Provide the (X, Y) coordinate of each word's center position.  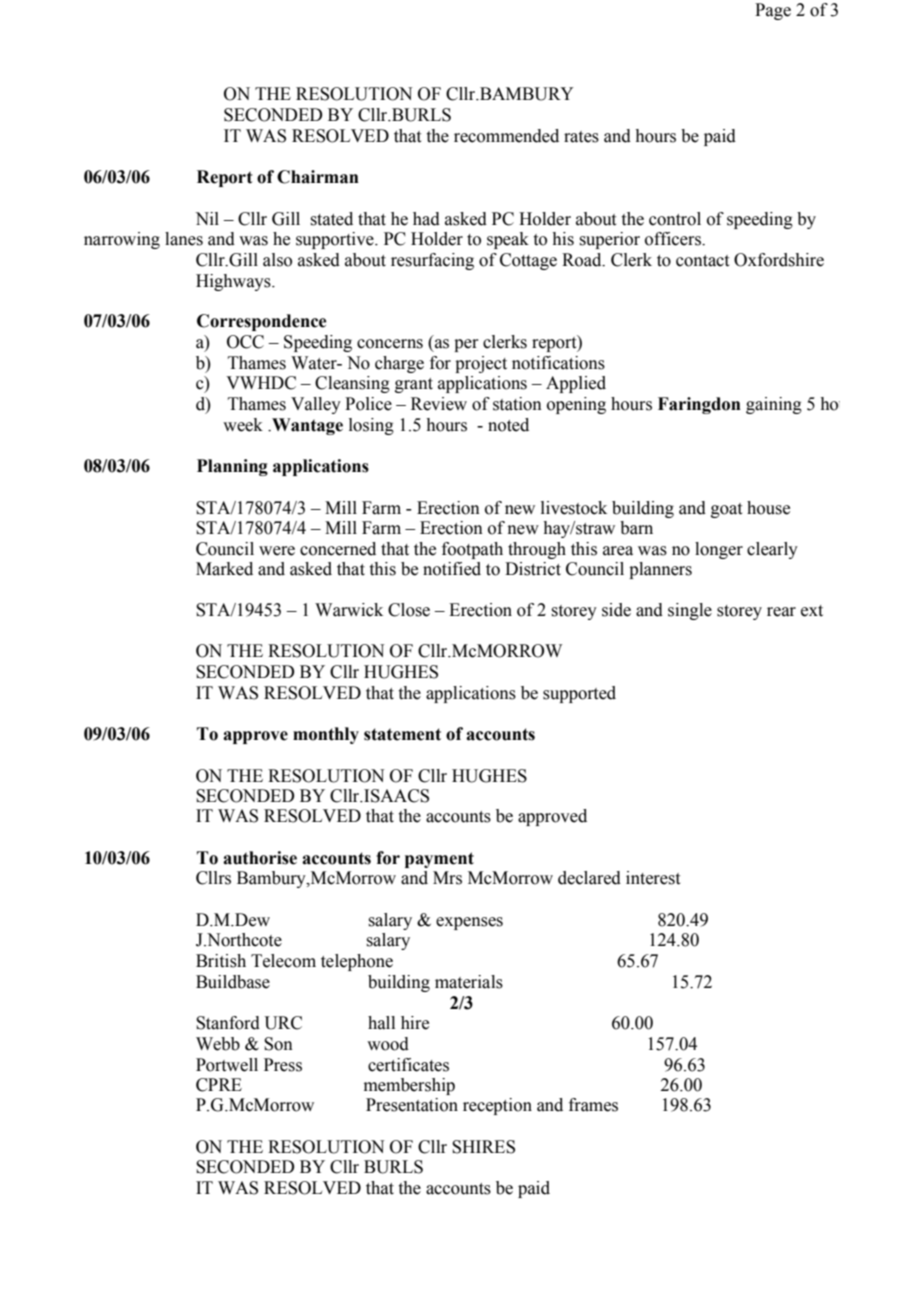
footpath (472, 550)
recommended (506, 136)
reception (497, 1106)
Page (773, 11)
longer (719, 550)
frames (593, 1105)
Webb (218, 1044)
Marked (224, 569)
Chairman (318, 177)
